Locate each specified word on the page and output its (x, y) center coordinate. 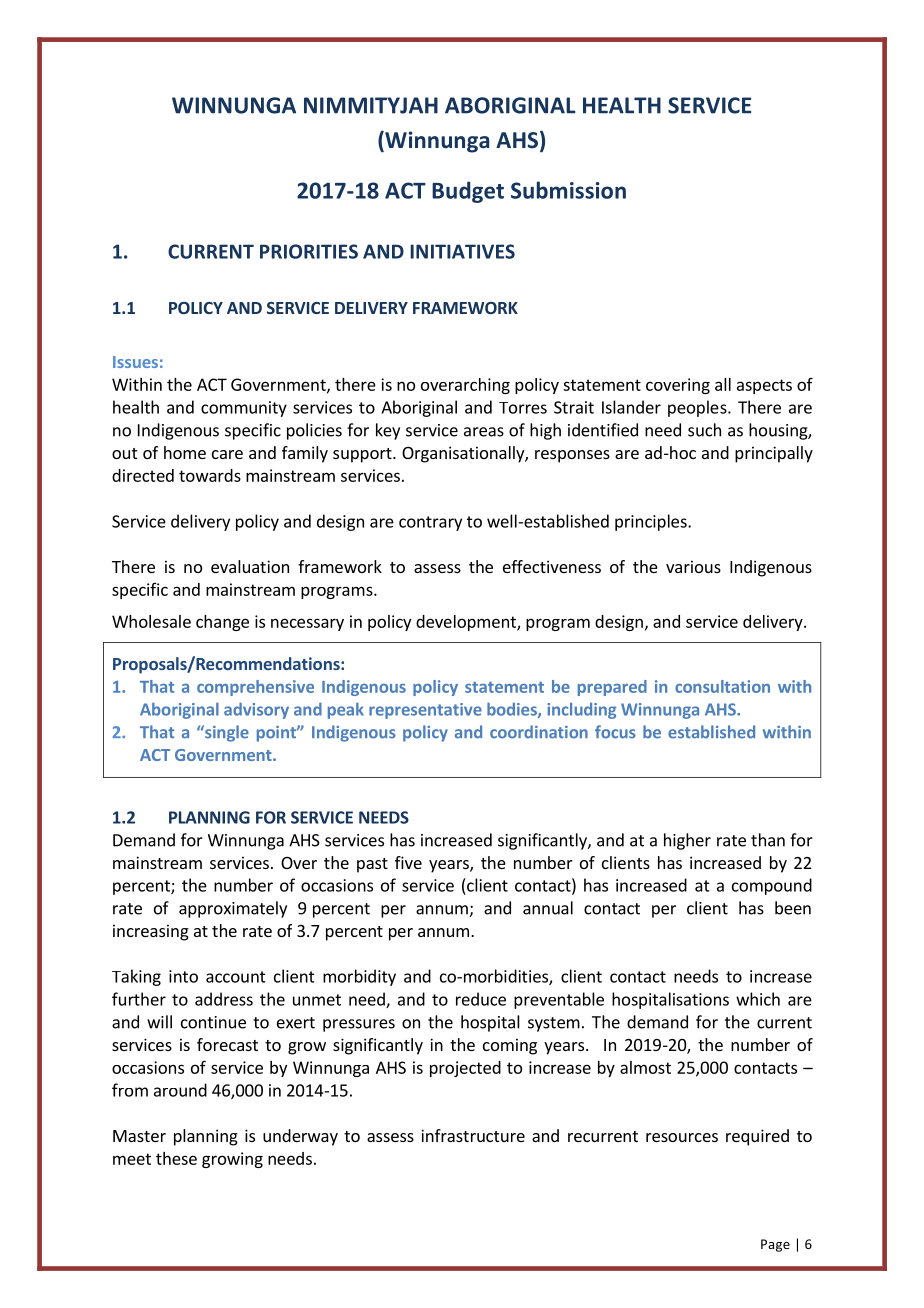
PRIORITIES (309, 251)
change (222, 623)
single (226, 733)
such (704, 430)
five (408, 862)
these (176, 1158)
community (244, 409)
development (467, 623)
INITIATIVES (462, 251)
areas (484, 432)
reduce (481, 999)
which (758, 999)
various (693, 566)
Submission (568, 190)
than (768, 840)
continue (213, 1022)
